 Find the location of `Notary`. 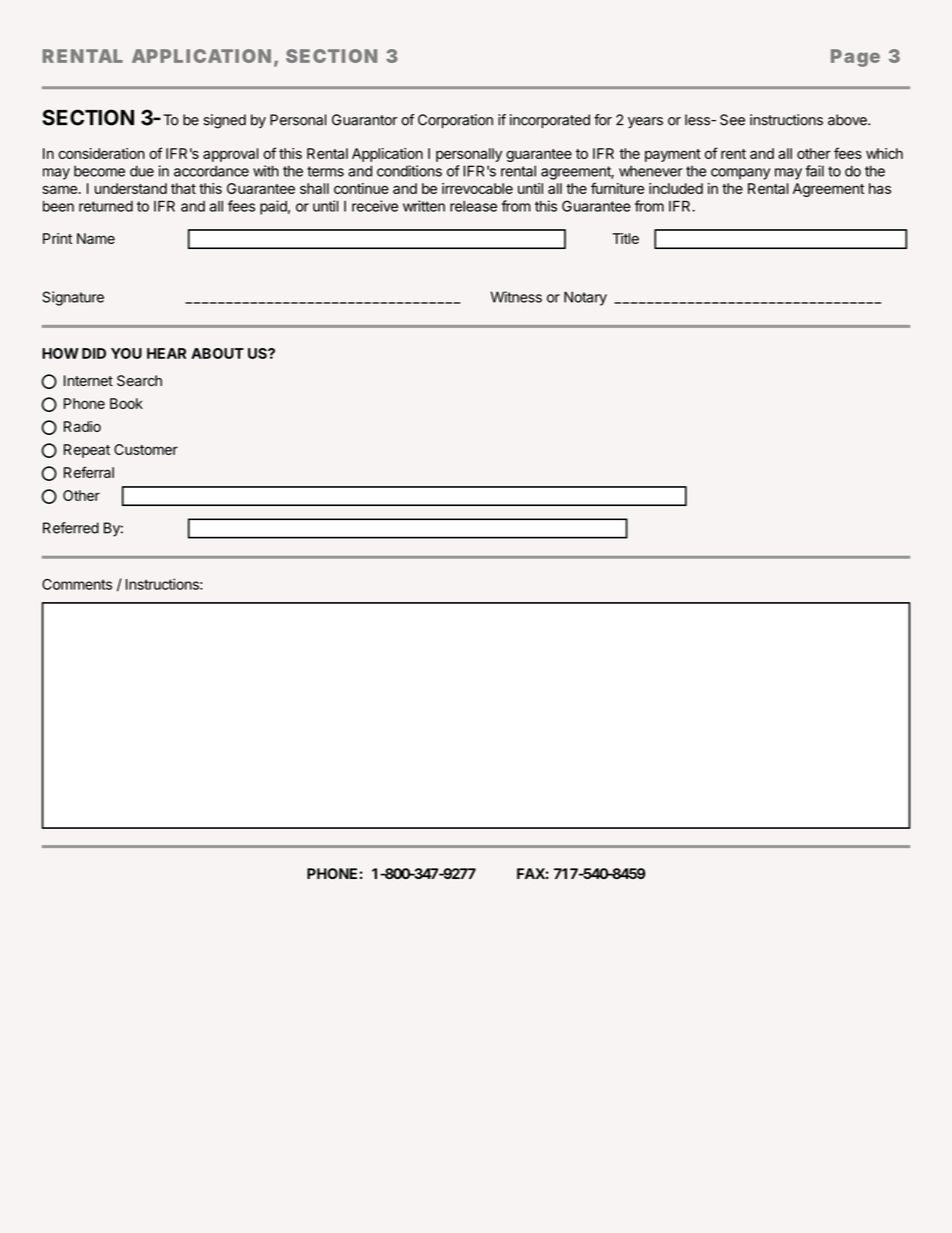

Notary is located at coordinates (585, 298).
